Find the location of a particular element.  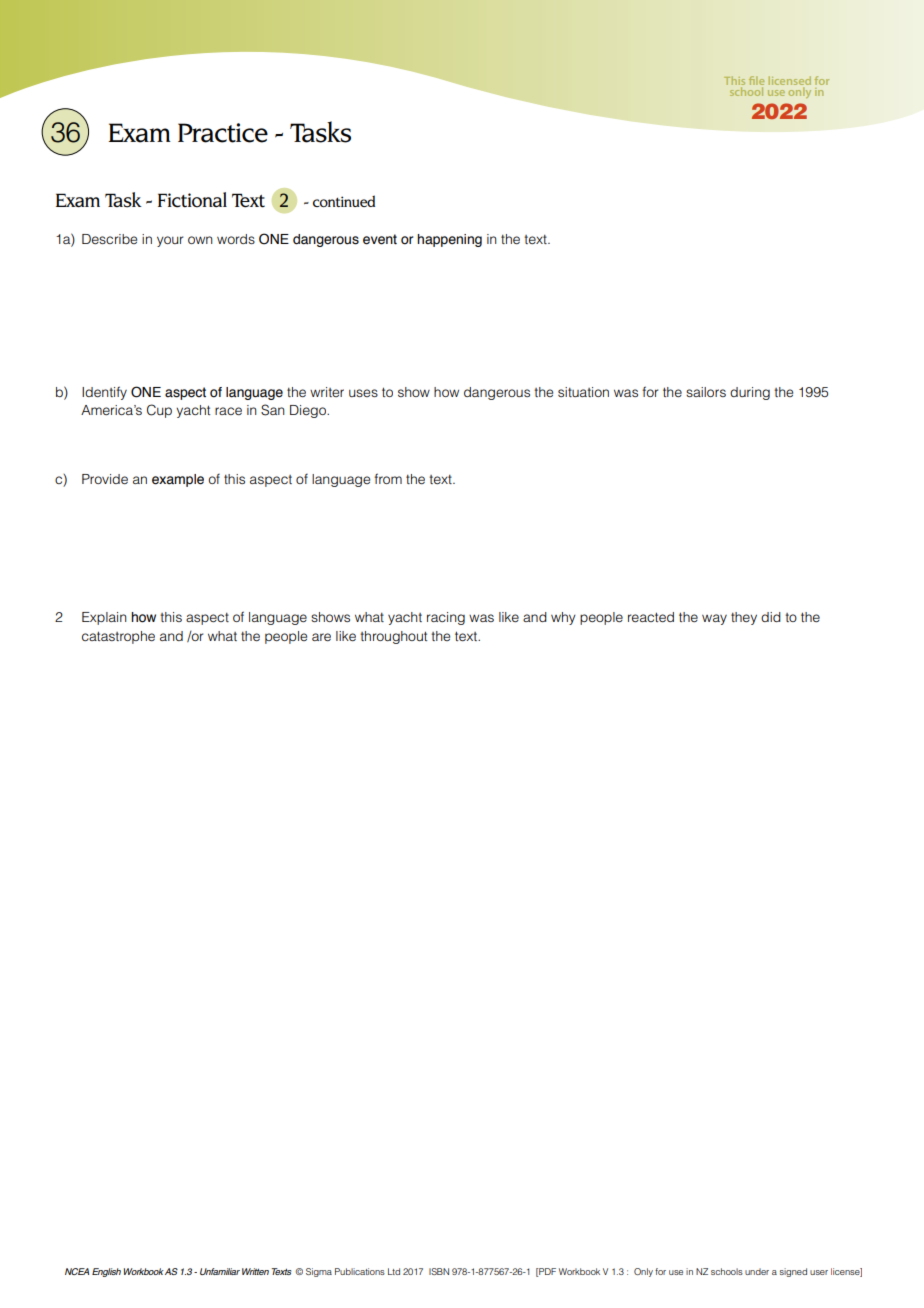

Ltd is located at coordinates (394, 1271).
